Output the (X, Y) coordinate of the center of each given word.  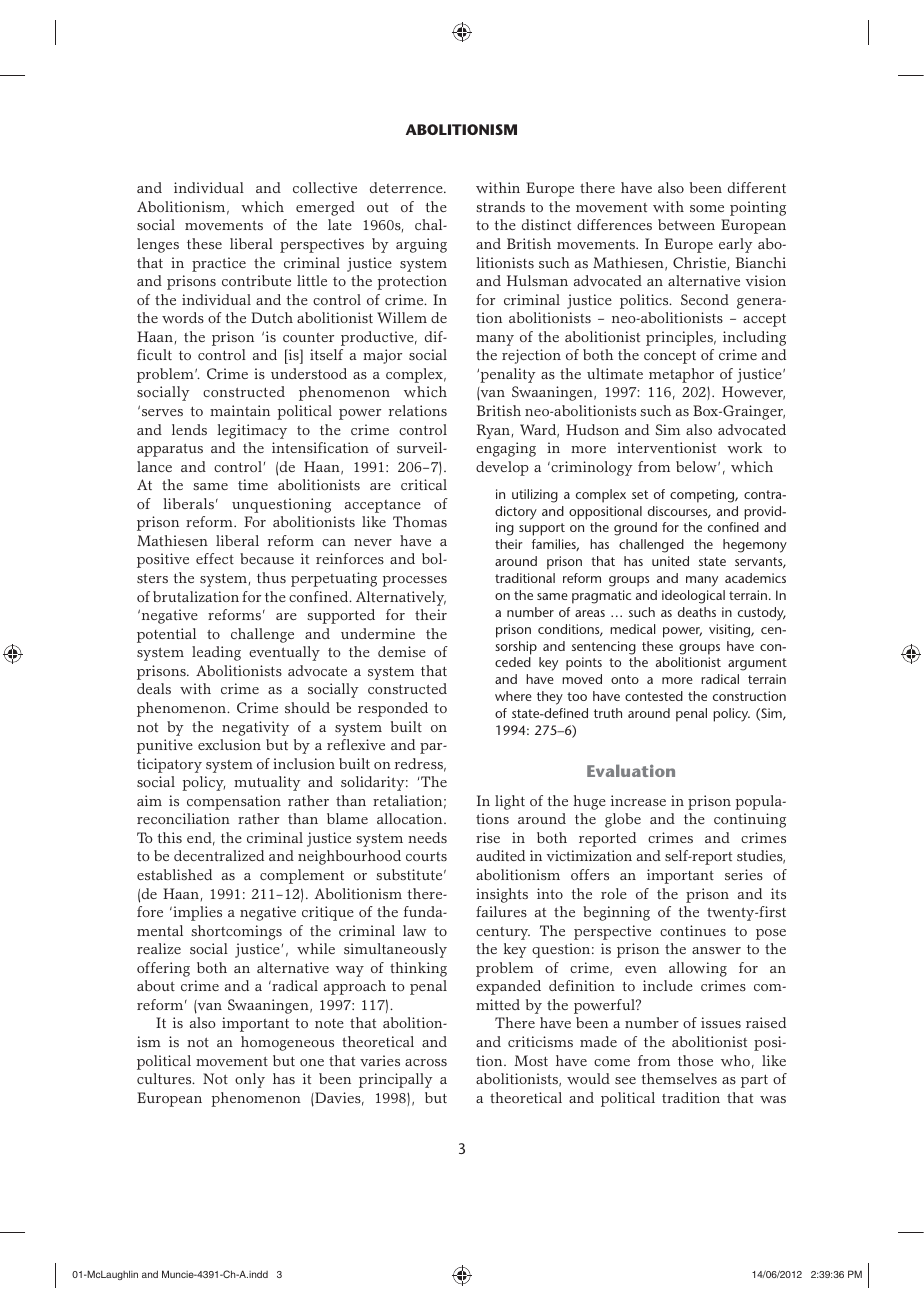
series (744, 874)
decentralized (219, 856)
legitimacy (252, 431)
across (426, 1062)
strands (500, 206)
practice (219, 264)
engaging (506, 449)
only (250, 1080)
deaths (697, 612)
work (745, 447)
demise (402, 651)
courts (426, 856)
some (707, 208)
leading (216, 653)
